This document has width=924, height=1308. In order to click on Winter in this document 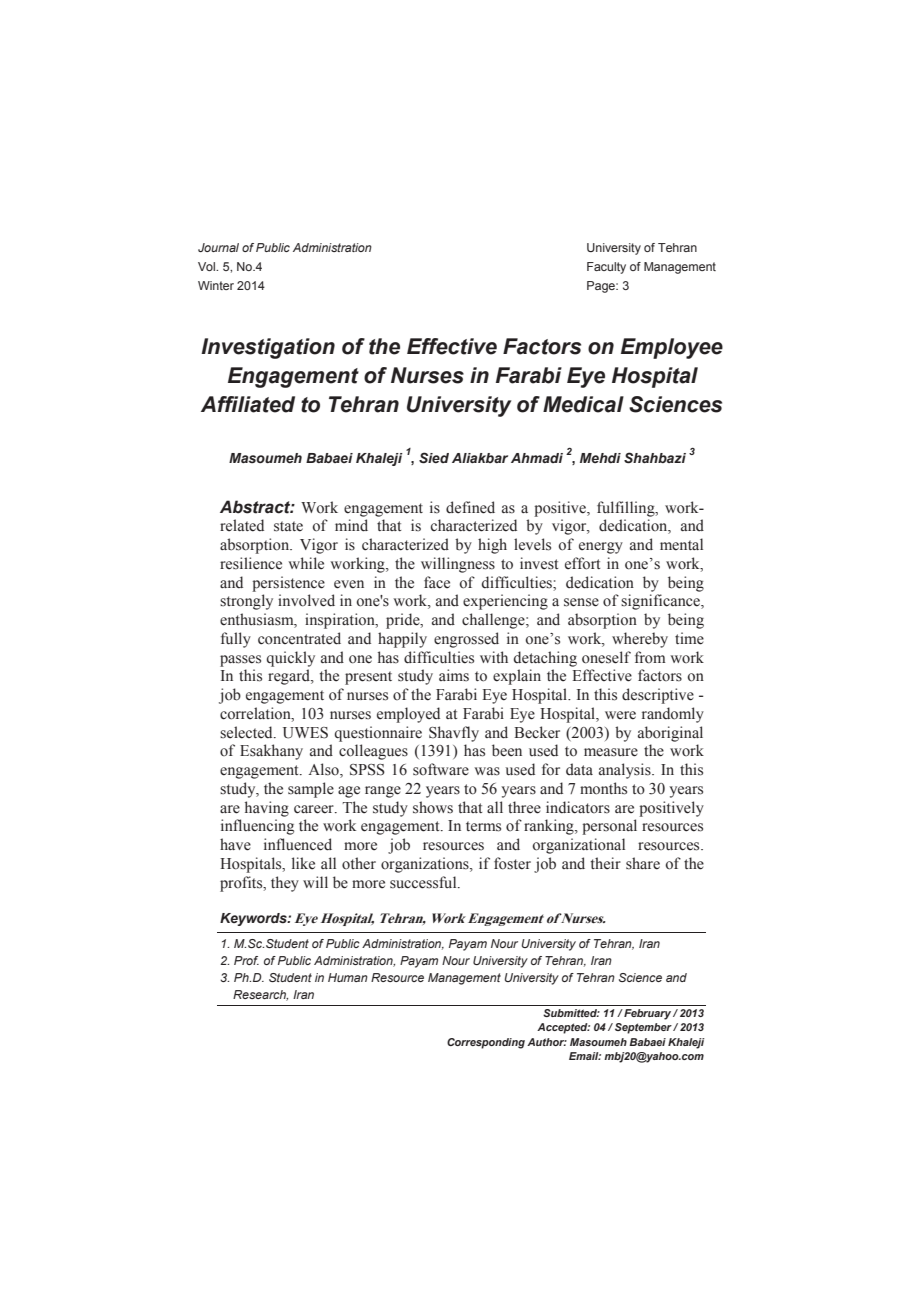, I will do `click(216, 285)`.
